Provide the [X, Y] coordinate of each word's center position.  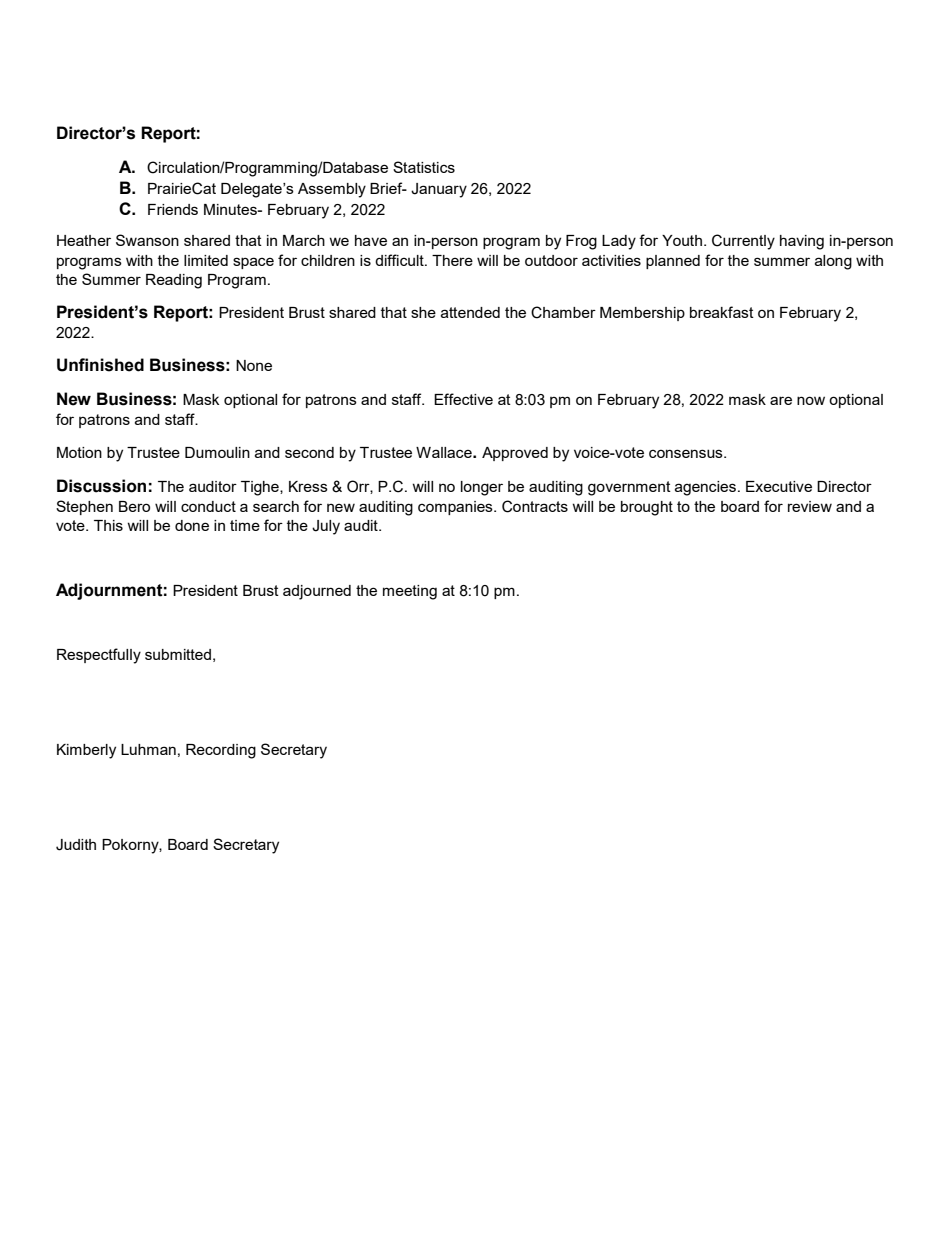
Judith [76, 845]
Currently [743, 242]
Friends [173, 209]
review [810, 506]
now [811, 400]
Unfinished [100, 365]
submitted [178, 654]
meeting [410, 592]
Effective [463, 399]
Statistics [424, 167]
